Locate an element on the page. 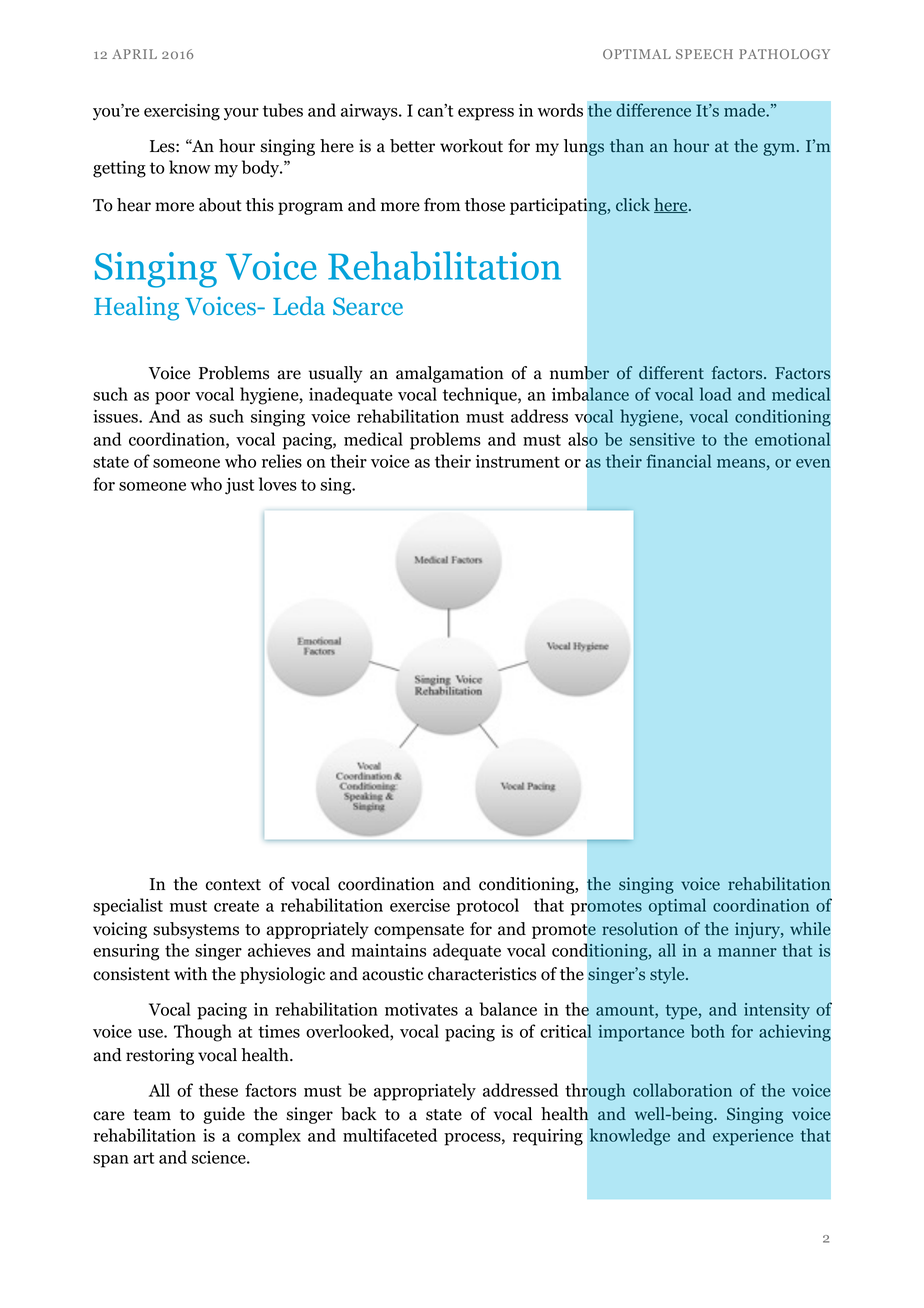  financial is located at coordinates (678, 461).
